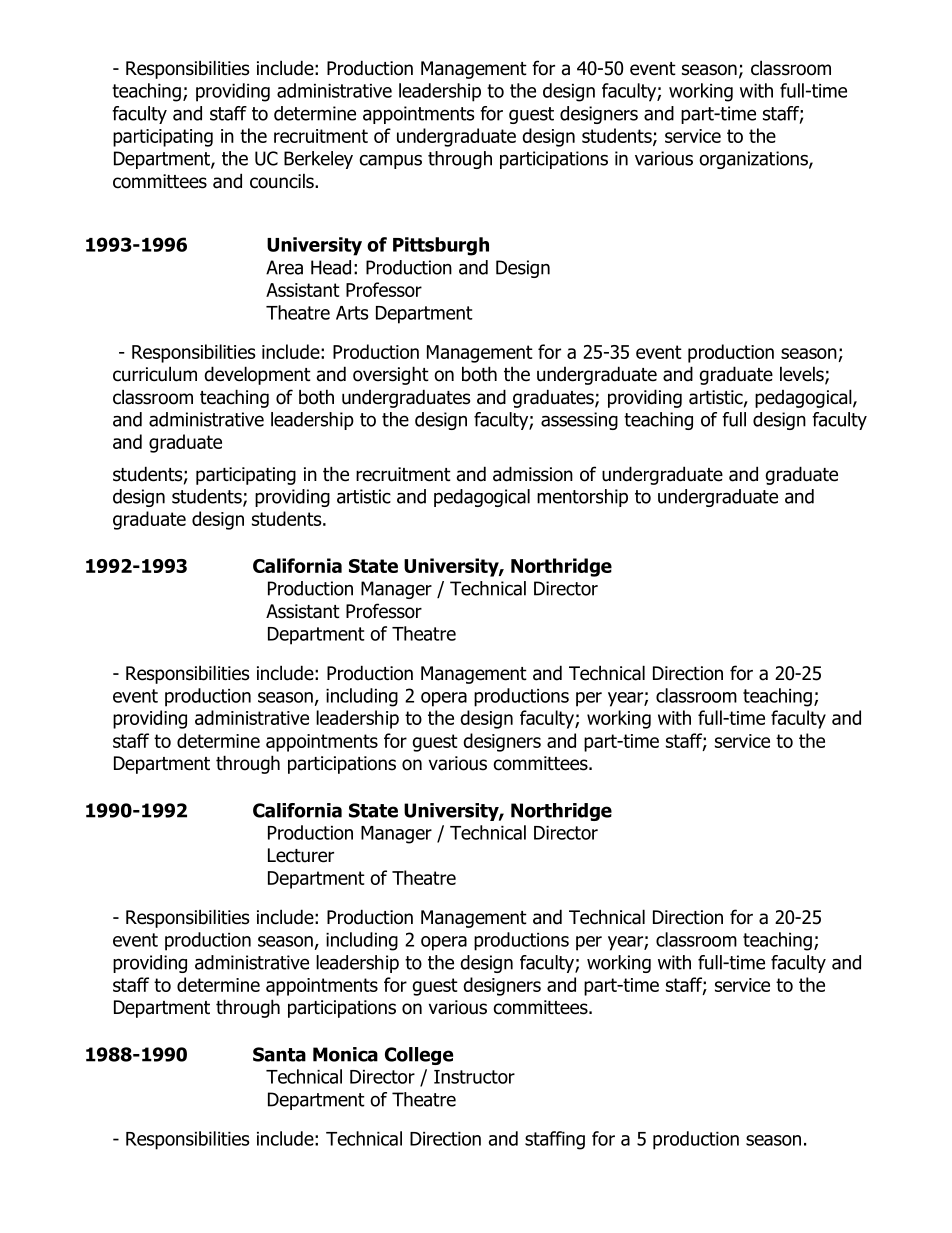 The image size is (952, 1233). What do you see at coordinates (533, 474) in the image?
I see `admission` at bounding box center [533, 474].
